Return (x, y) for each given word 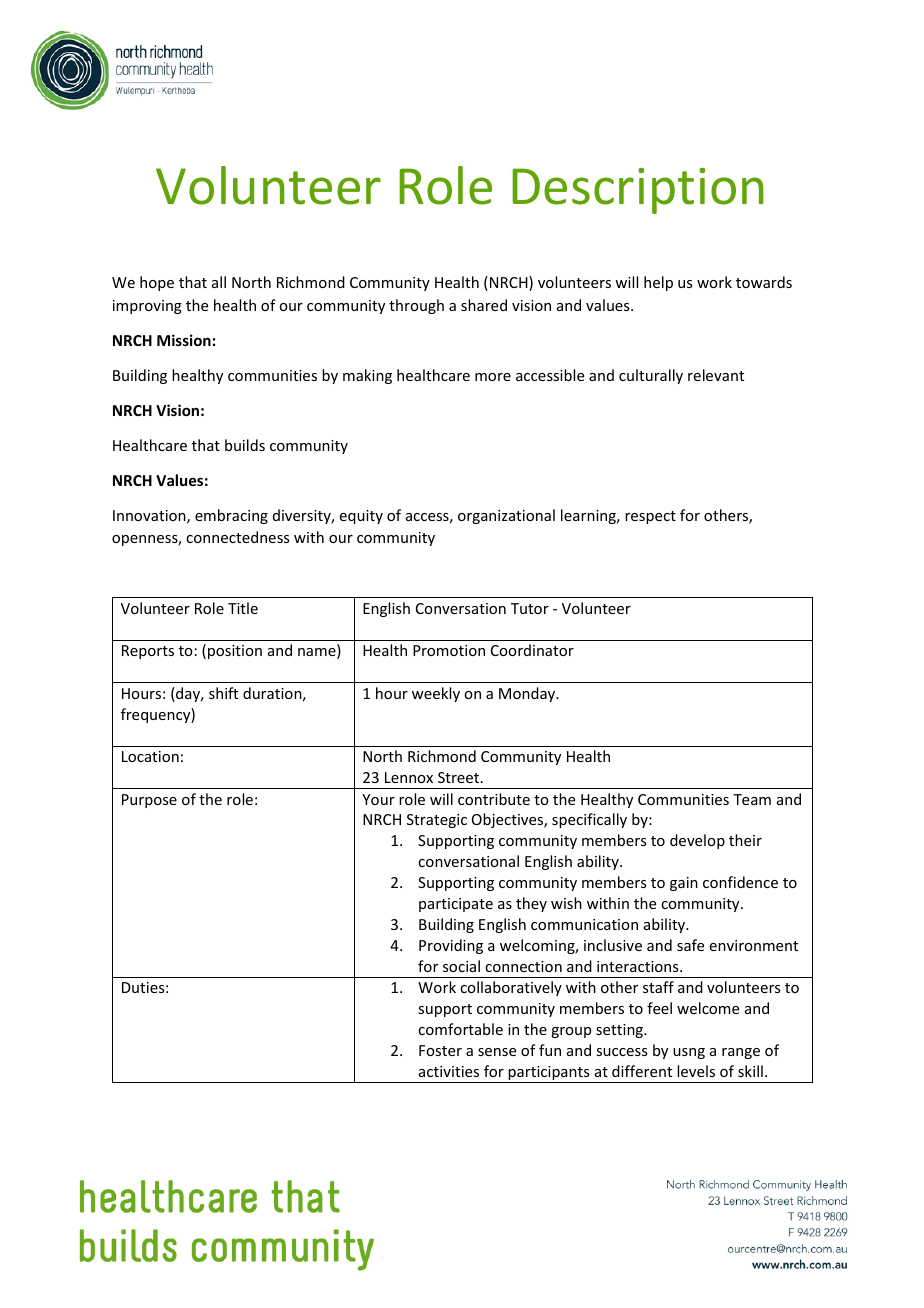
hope (157, 283)
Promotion (449, 650)
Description (638, 191)
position (235, 652)
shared (484, 305)
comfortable (460, 1029)
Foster (440, 1050)
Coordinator (532, 650)
